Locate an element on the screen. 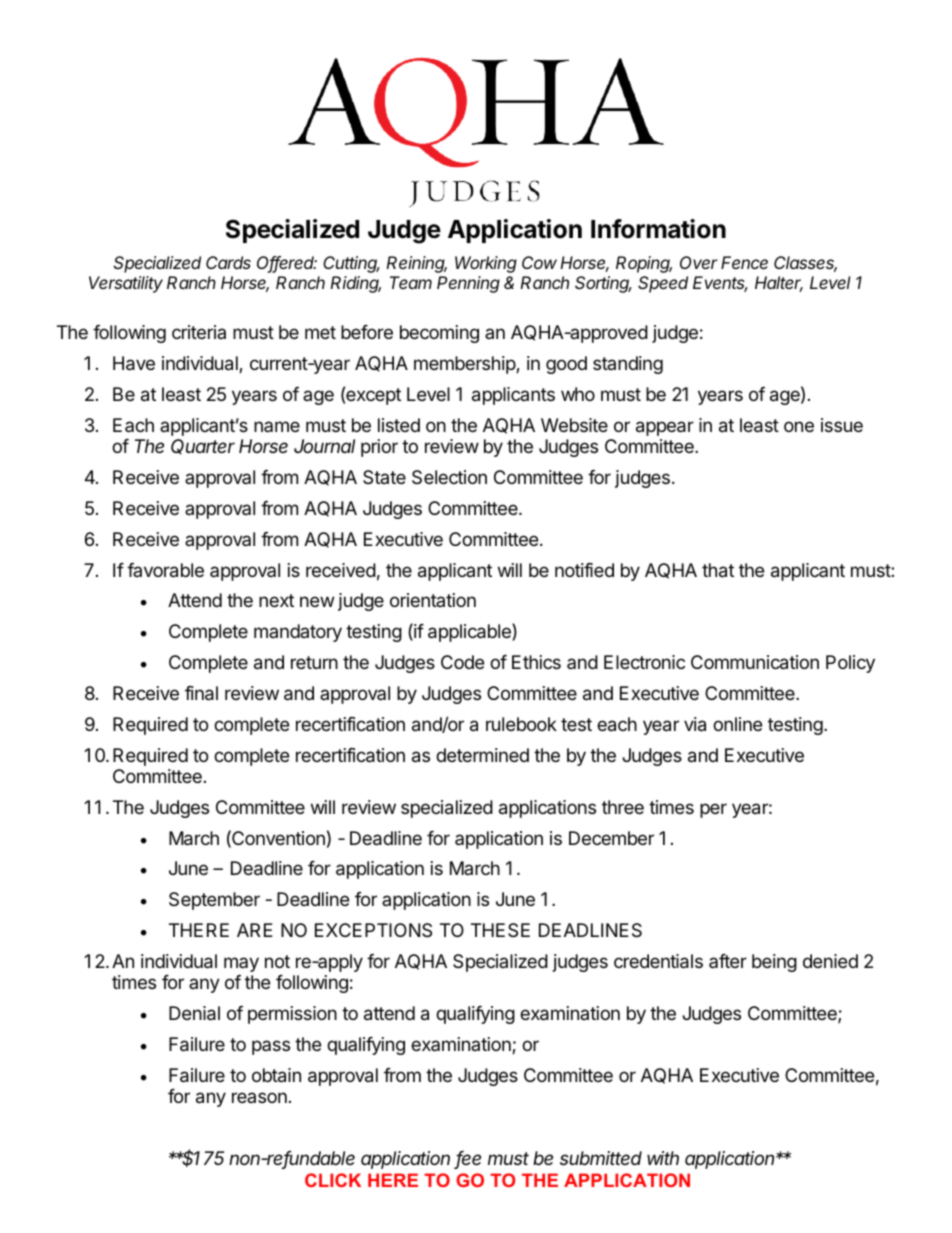 This screenshot has height=1233, width=952. Fence is located at coordinates (744, 262).
